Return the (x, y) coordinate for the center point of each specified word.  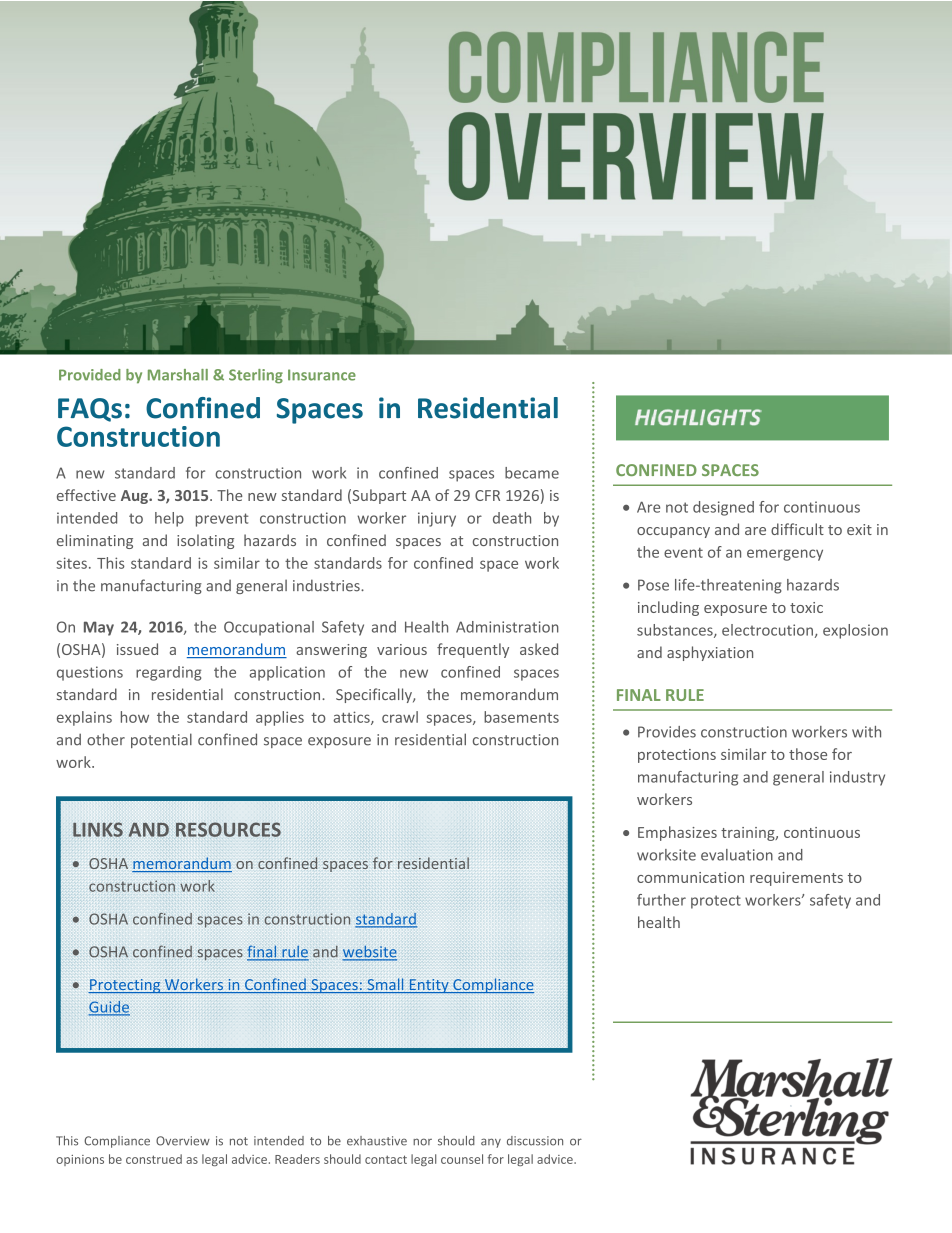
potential (161, 740)
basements (521, 717)
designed (723, 508)
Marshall (178, 375)
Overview (183, 1141)
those (808, 754)
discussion (535, 1141)
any (491, 1143)
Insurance (322, 375)
